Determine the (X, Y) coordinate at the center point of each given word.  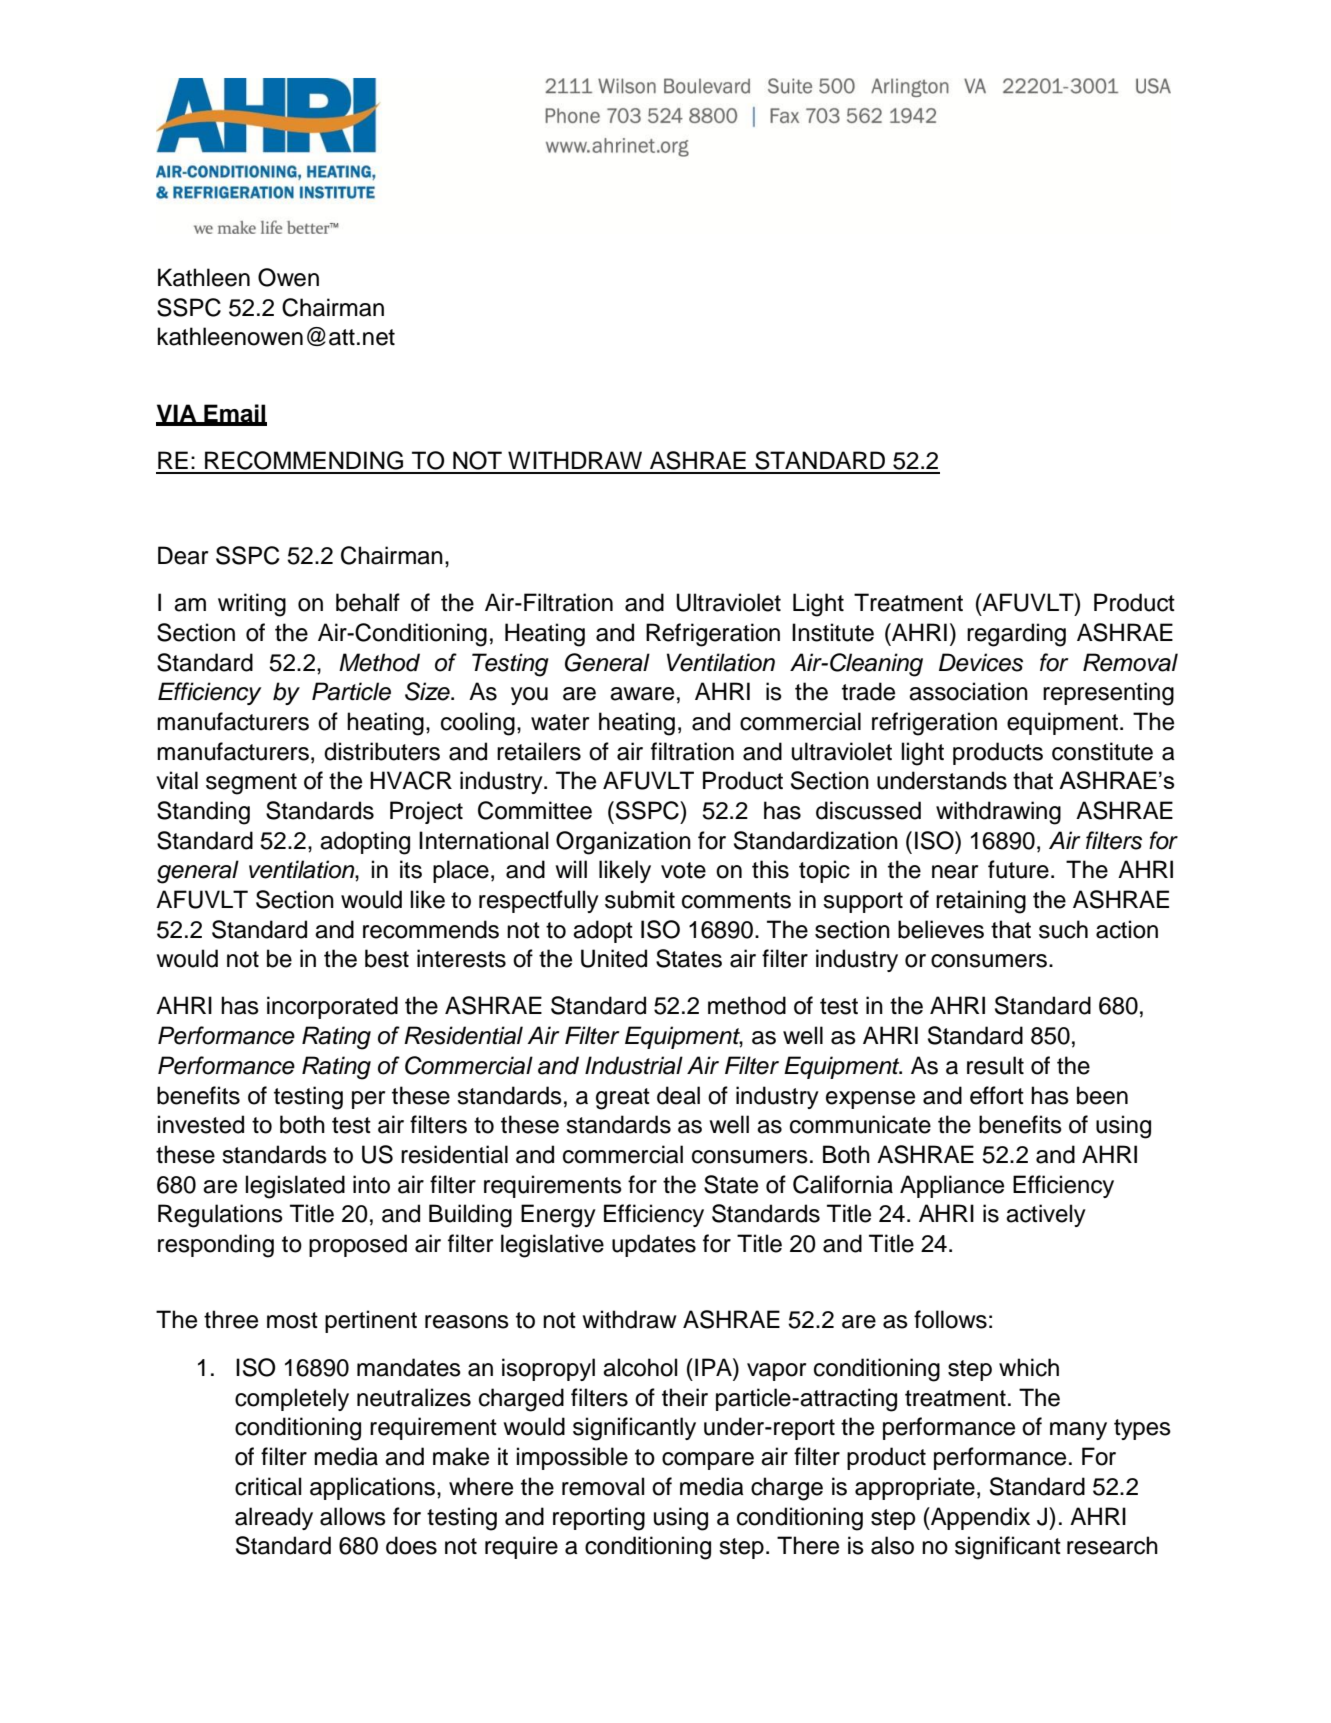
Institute (833, 632)
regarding (1016, 635)
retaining (981, 902)
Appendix (979, 1518)
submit (640, 899)
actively (1046, 1215)
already (274, 1518)
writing (252, 605)
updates (654, 1245)
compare (708, 1461)
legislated (295, 1187)
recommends (431, 929)
